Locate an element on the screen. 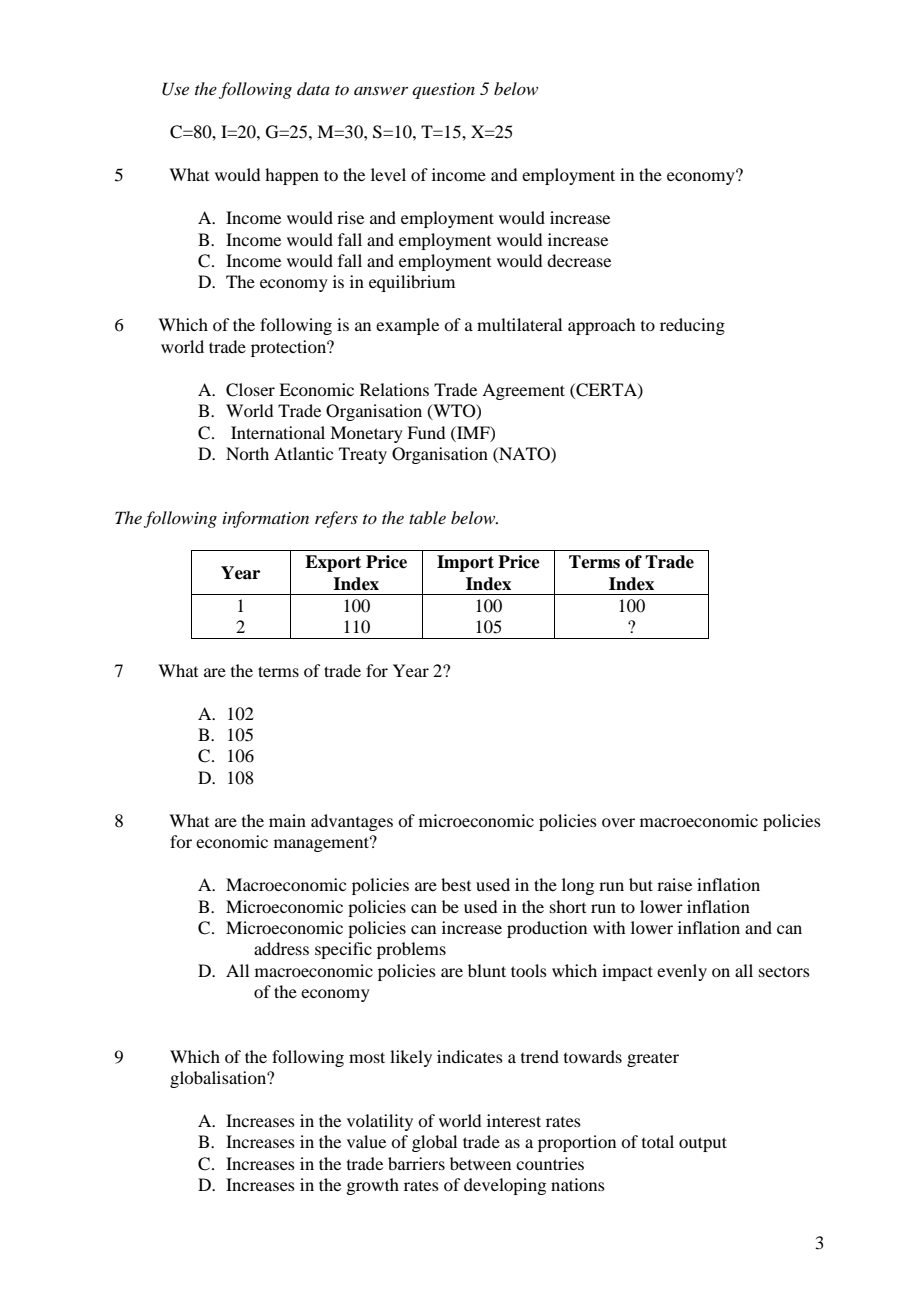 The image size is (924, 1308). decrease is located at coordinates (579, 260).
